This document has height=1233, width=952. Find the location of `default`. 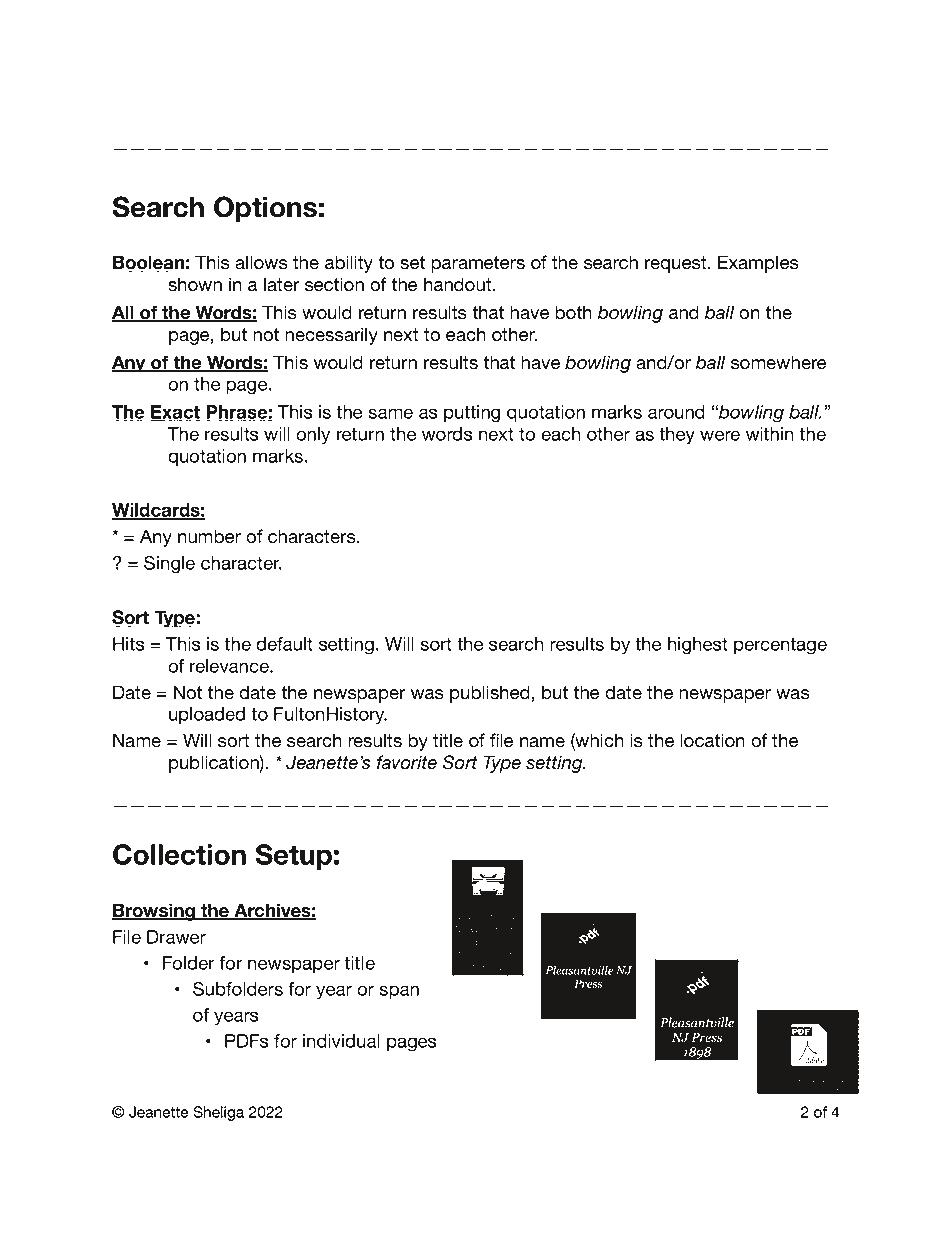

default is located at coordinates (284, 644).
